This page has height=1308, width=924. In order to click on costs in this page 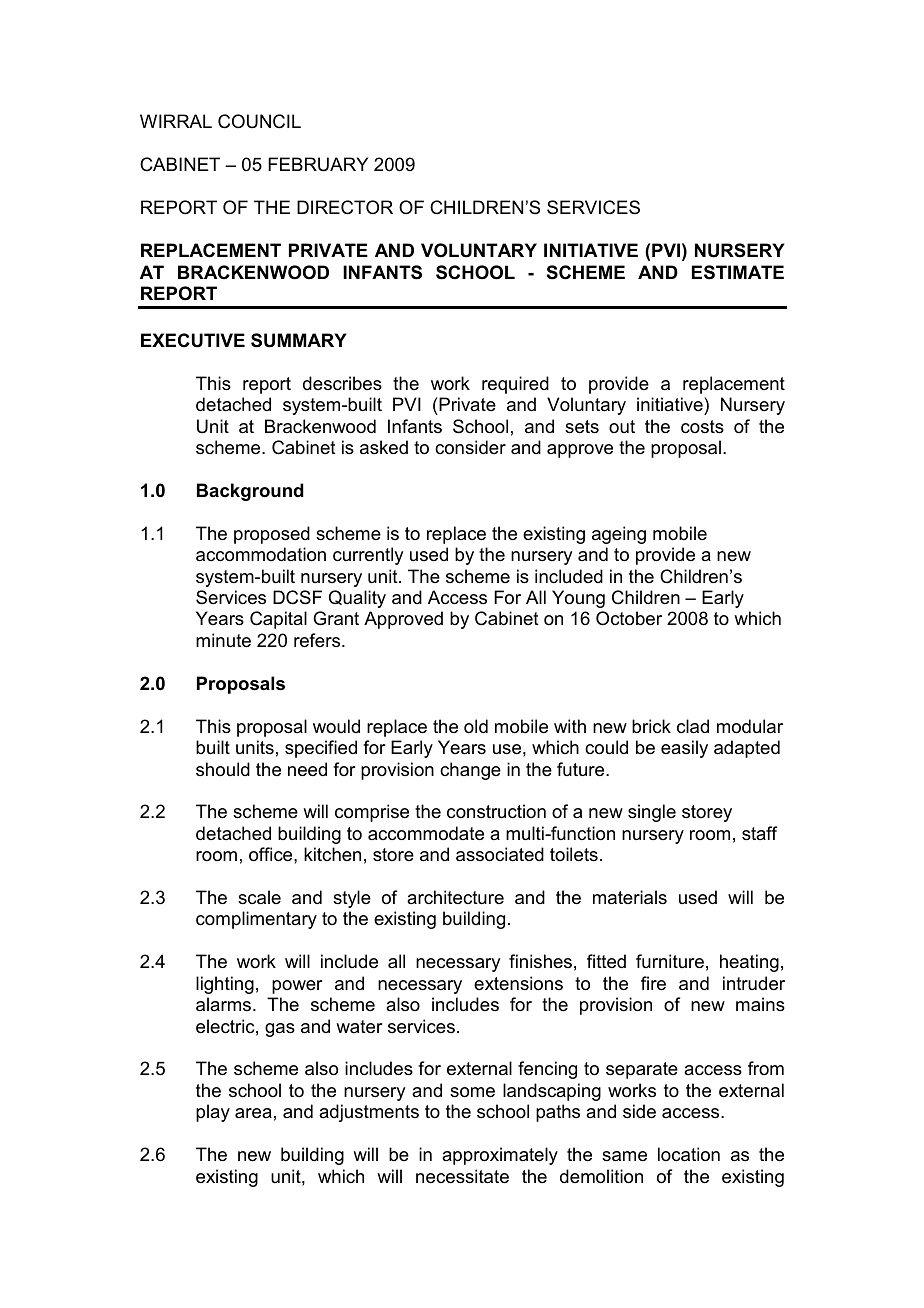, I will do `click(702, 427)`.
